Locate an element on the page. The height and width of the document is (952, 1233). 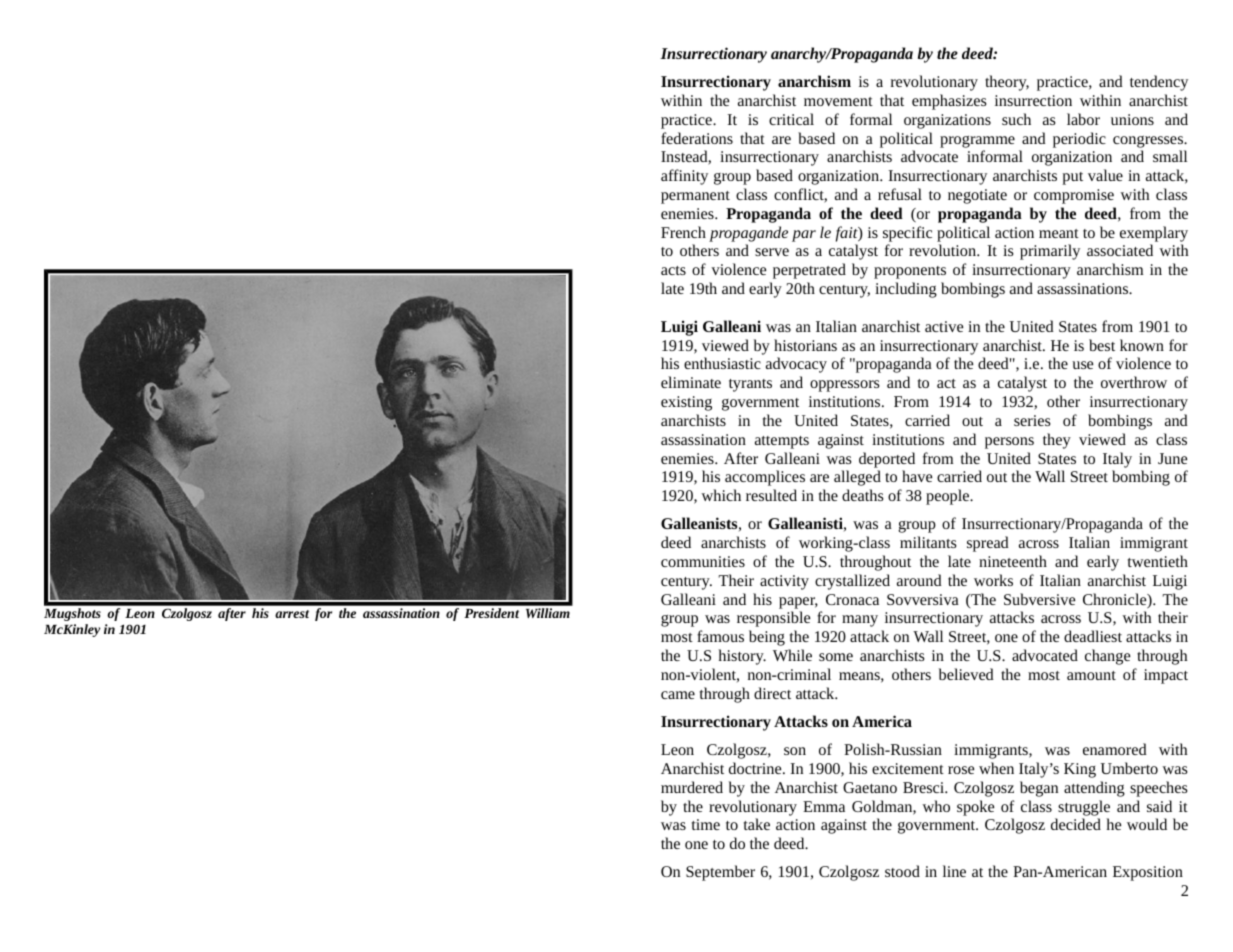
direct is located at coordinates (772, 693).
